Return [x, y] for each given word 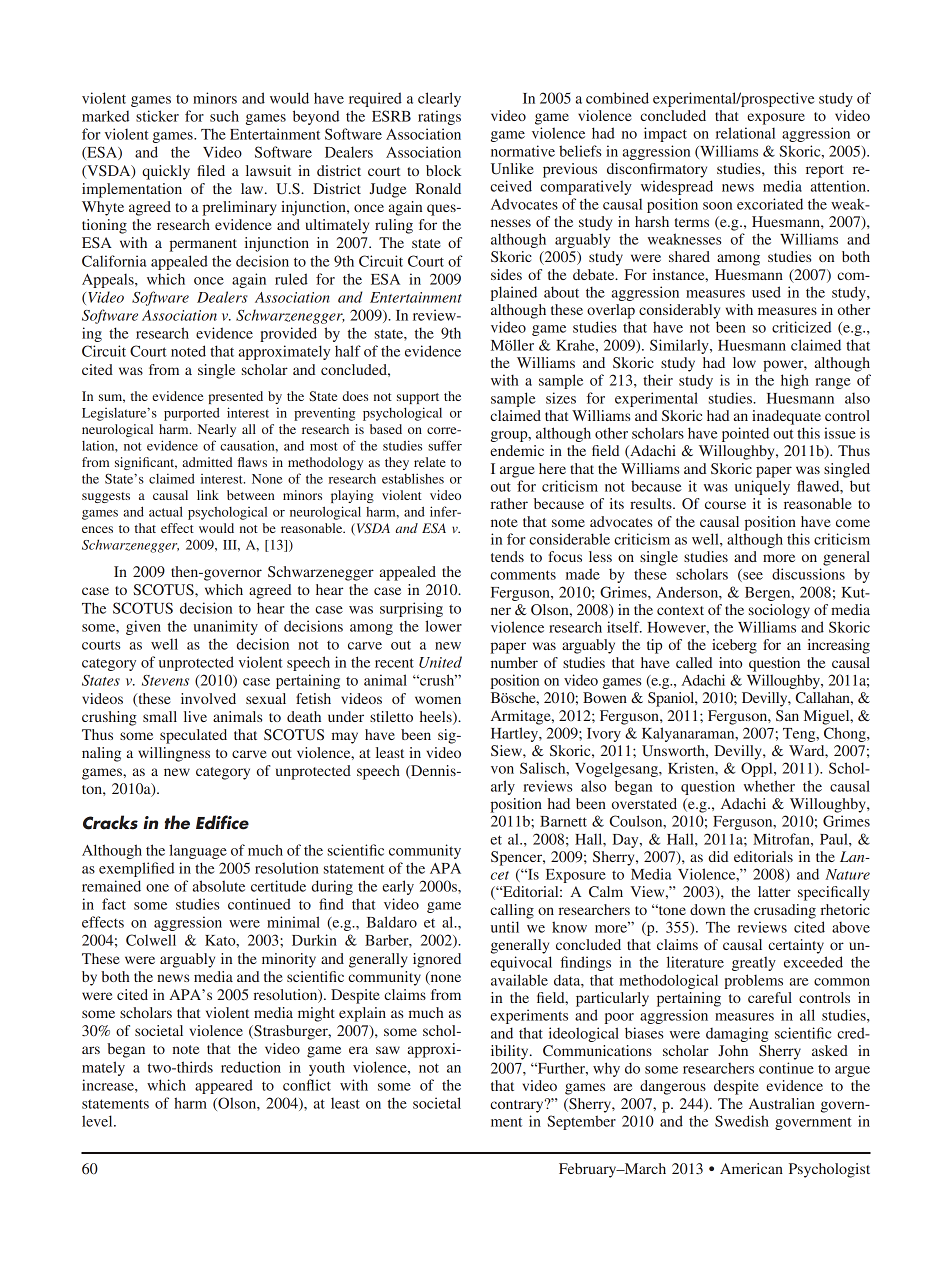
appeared [224, 1086]
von [502, 770]
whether [769, 786]
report [825, 171]
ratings [439, 117]
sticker [157, 116]
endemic [517, 450]
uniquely [762, 487]
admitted [207, 462]
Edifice [222, 822]
